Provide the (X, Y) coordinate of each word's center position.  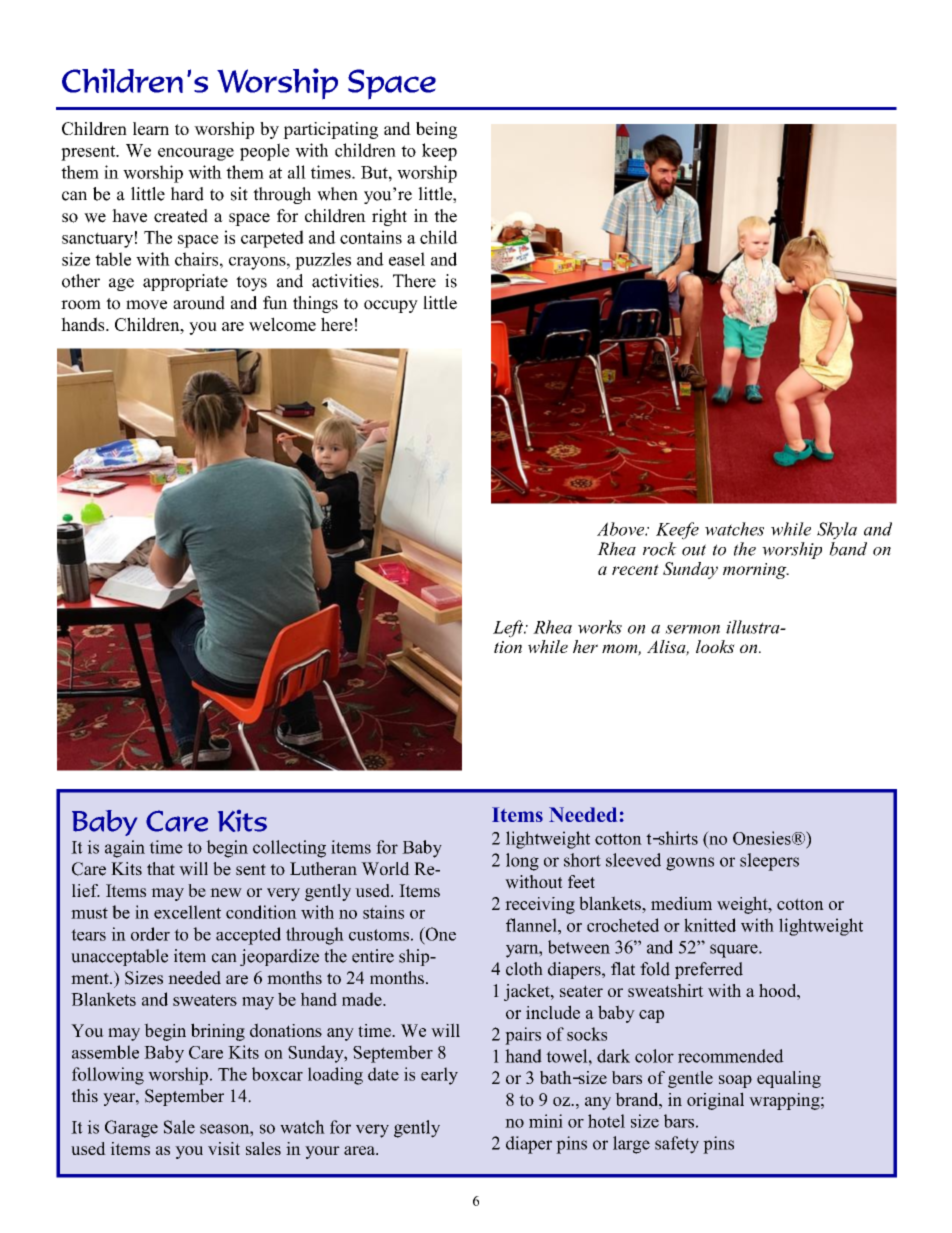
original (715, 1101)
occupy (391, 306)
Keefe (677, 531)
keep (439, 152)
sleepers (769, 862)
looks (715, 646)
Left (509, 629)
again (125, 849)
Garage (131, 1129)
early (439, 1076)
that (161, 868)
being (436, 130)
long (522, 862)
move (146, 305)
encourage (196, 154)
